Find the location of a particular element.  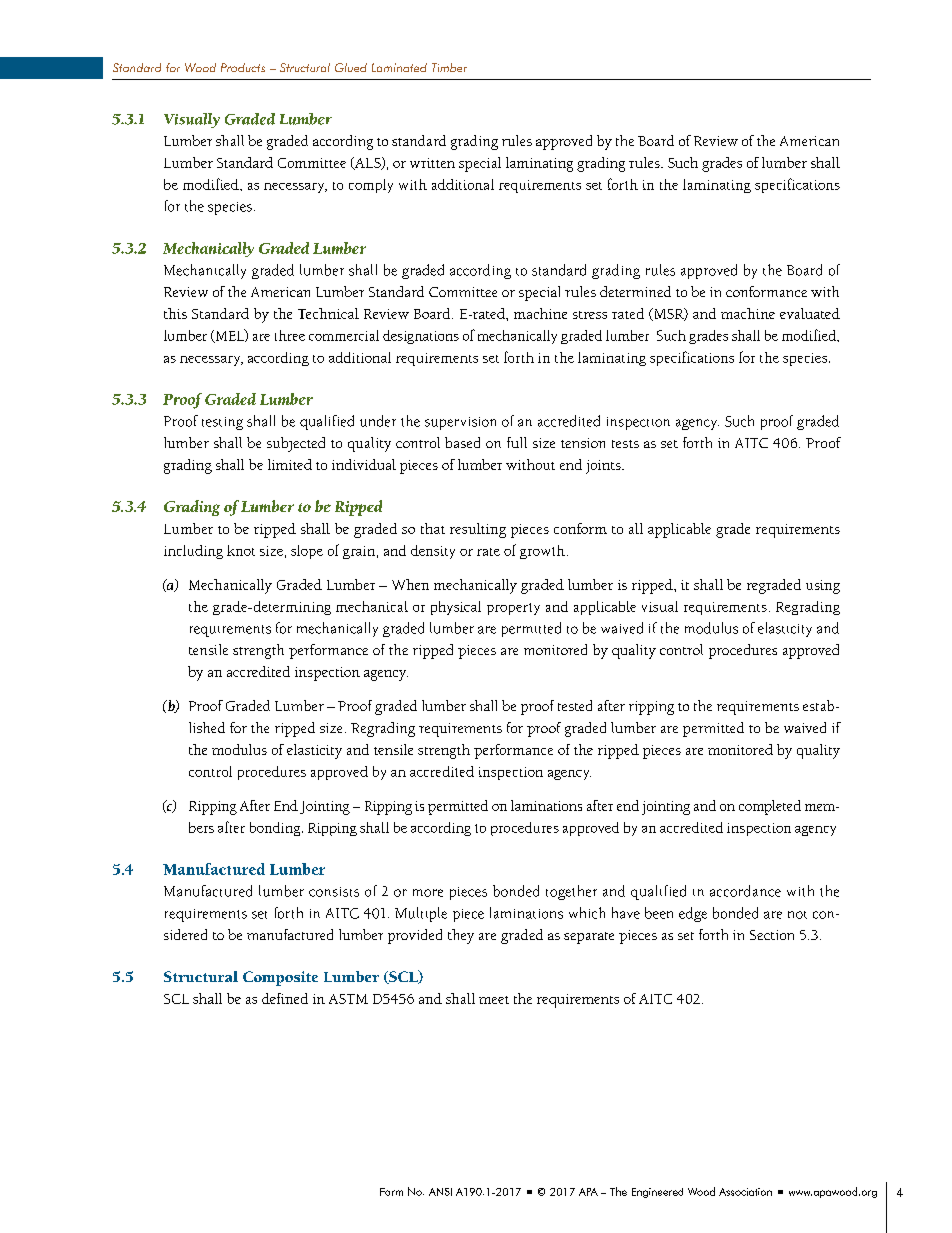

Products is located at coordinates (243, 67).
